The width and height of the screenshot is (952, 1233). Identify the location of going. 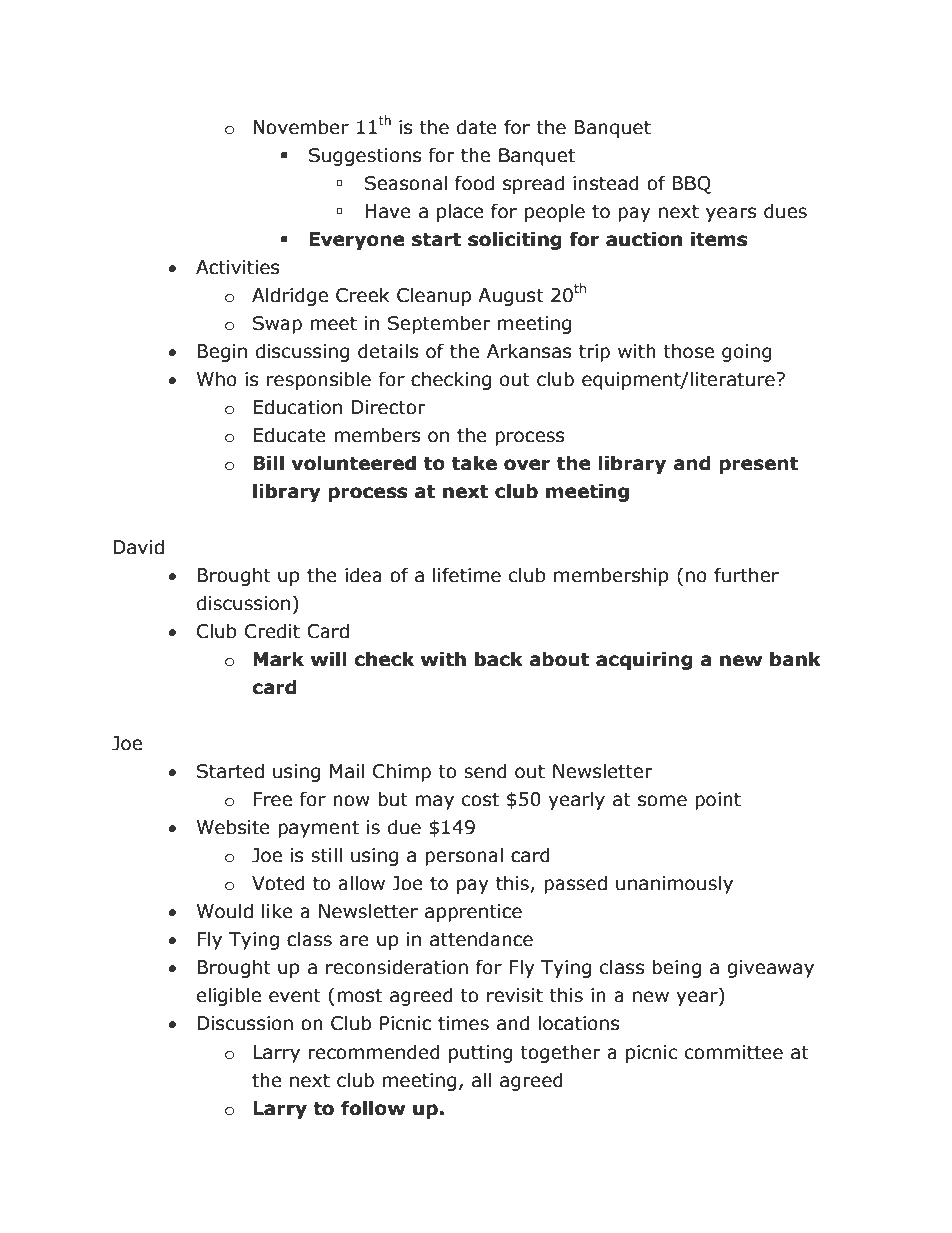
(747, 353).
